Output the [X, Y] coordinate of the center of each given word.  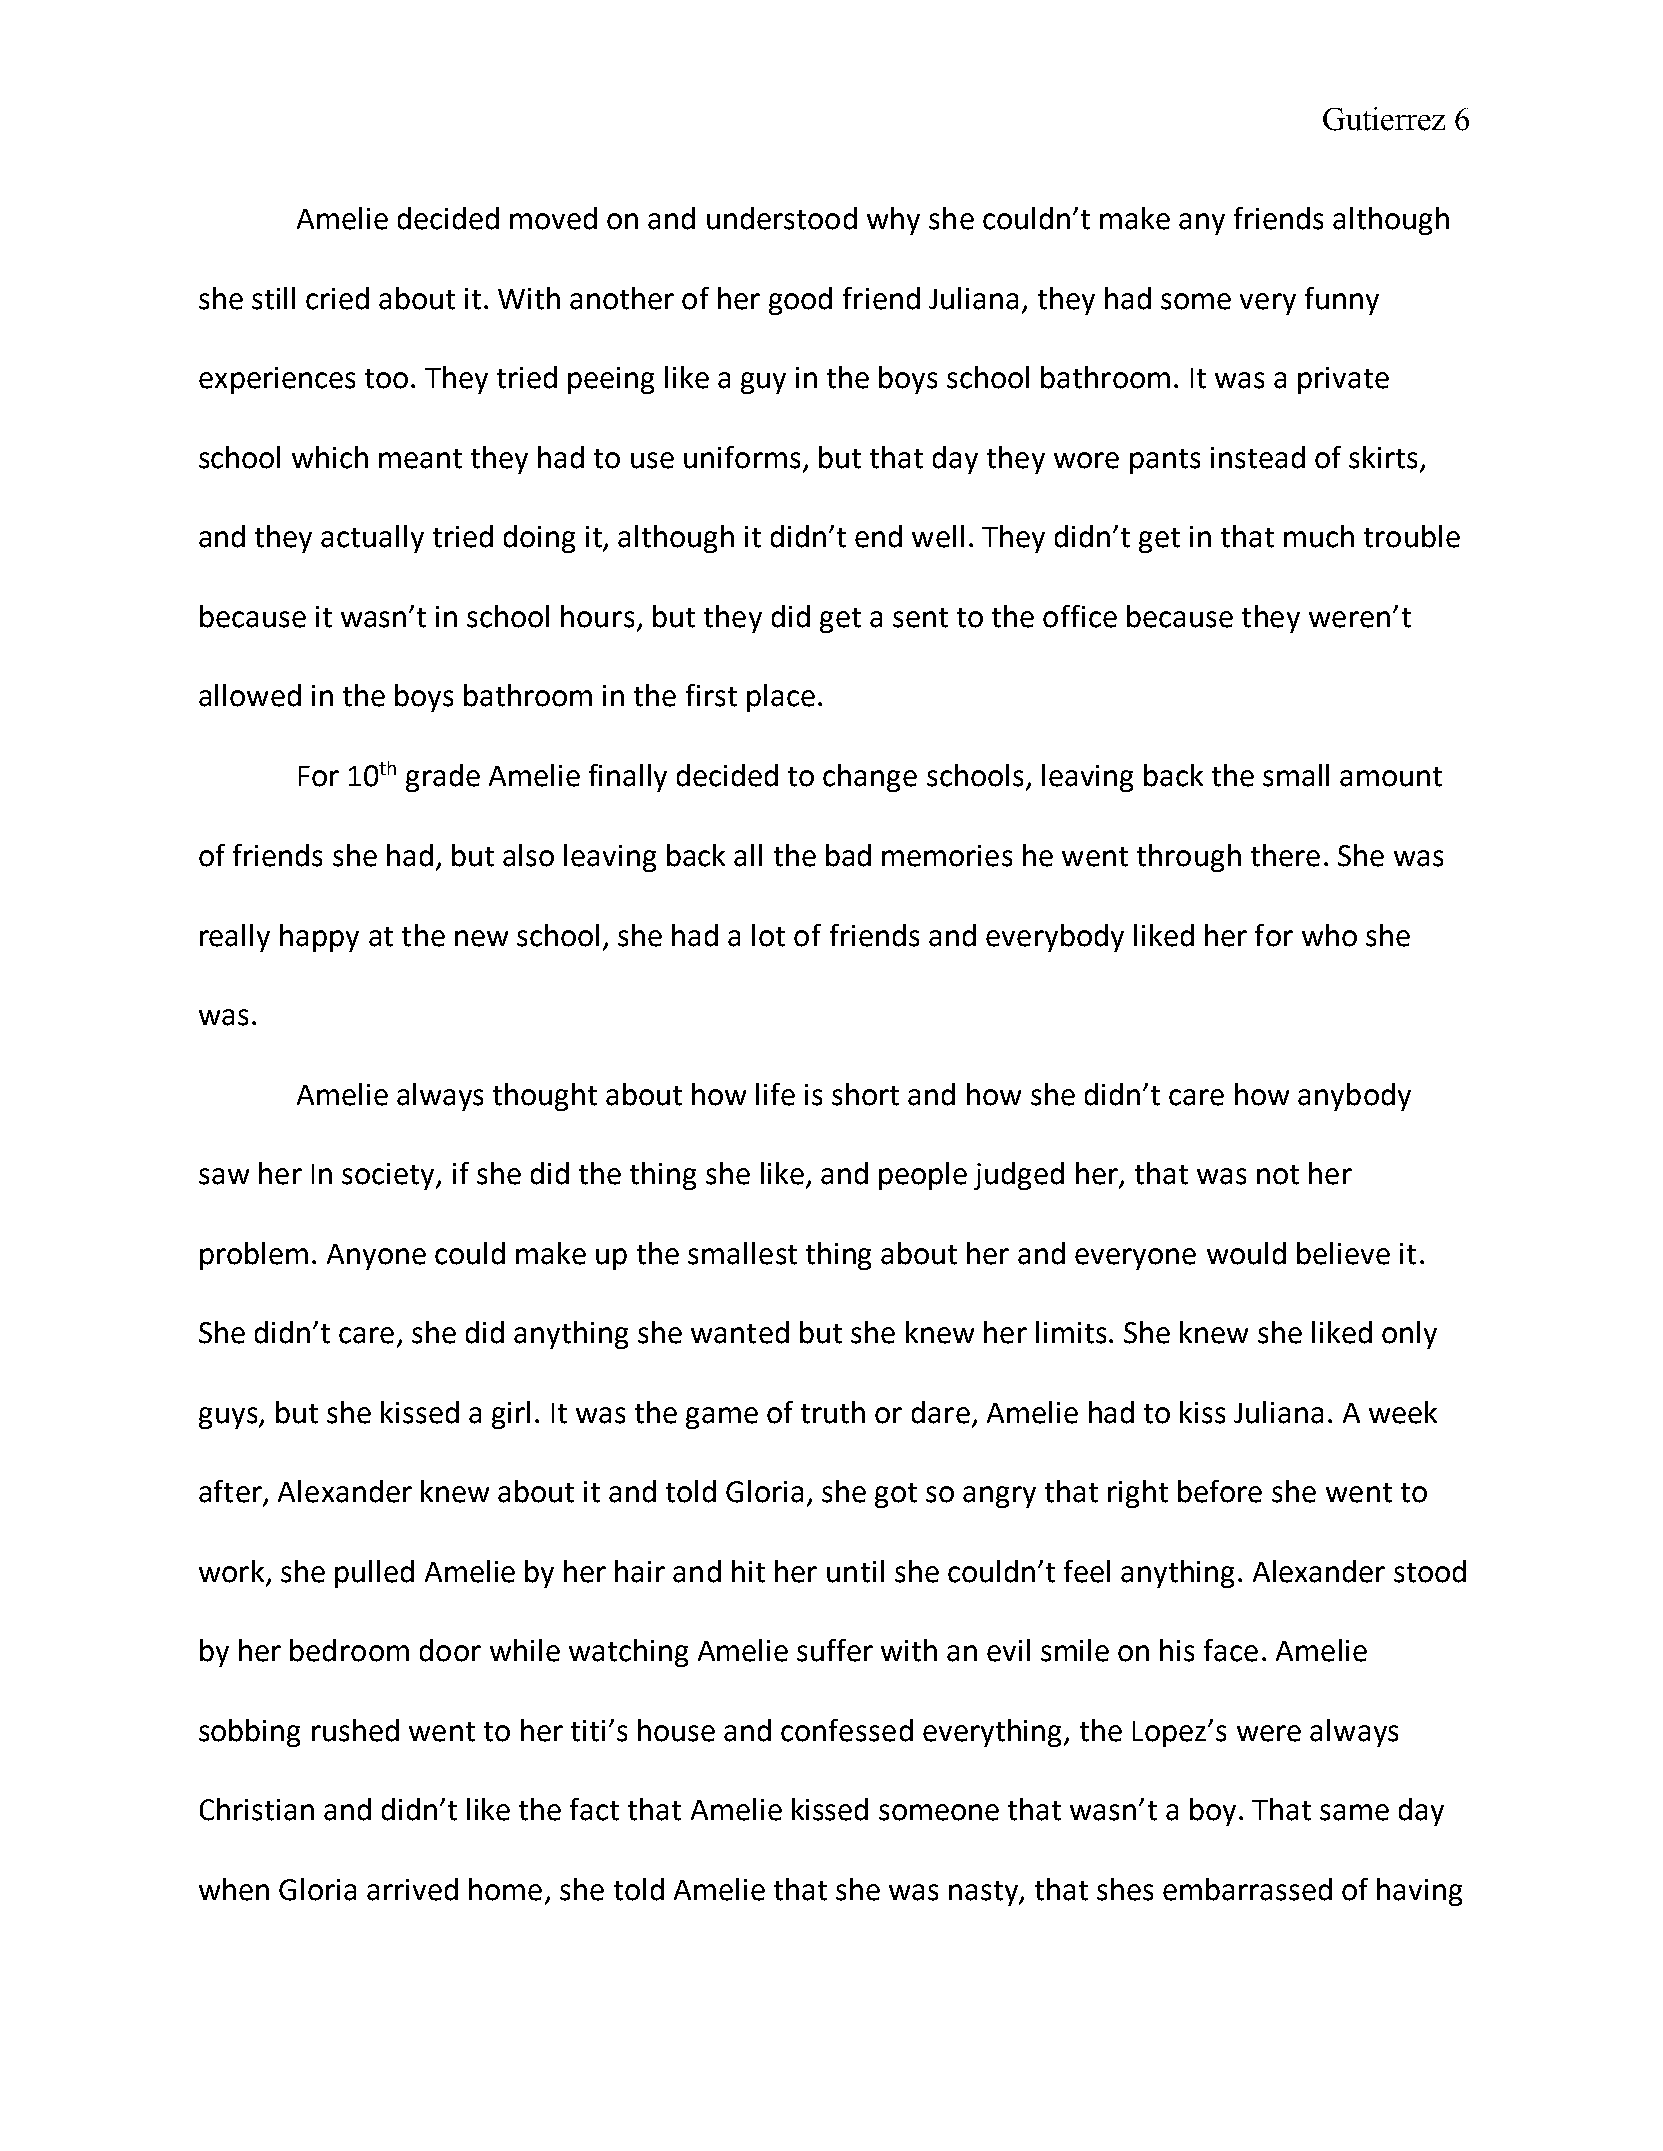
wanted [740, 1332]
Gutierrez [1384, 119]
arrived [412, 1889]
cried [337, 298]
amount [1391, 777]
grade [443, 778]
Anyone [376, 1257]
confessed [847, 1730]
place [781, 698]
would [1246, 1253]
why [893, 221]
